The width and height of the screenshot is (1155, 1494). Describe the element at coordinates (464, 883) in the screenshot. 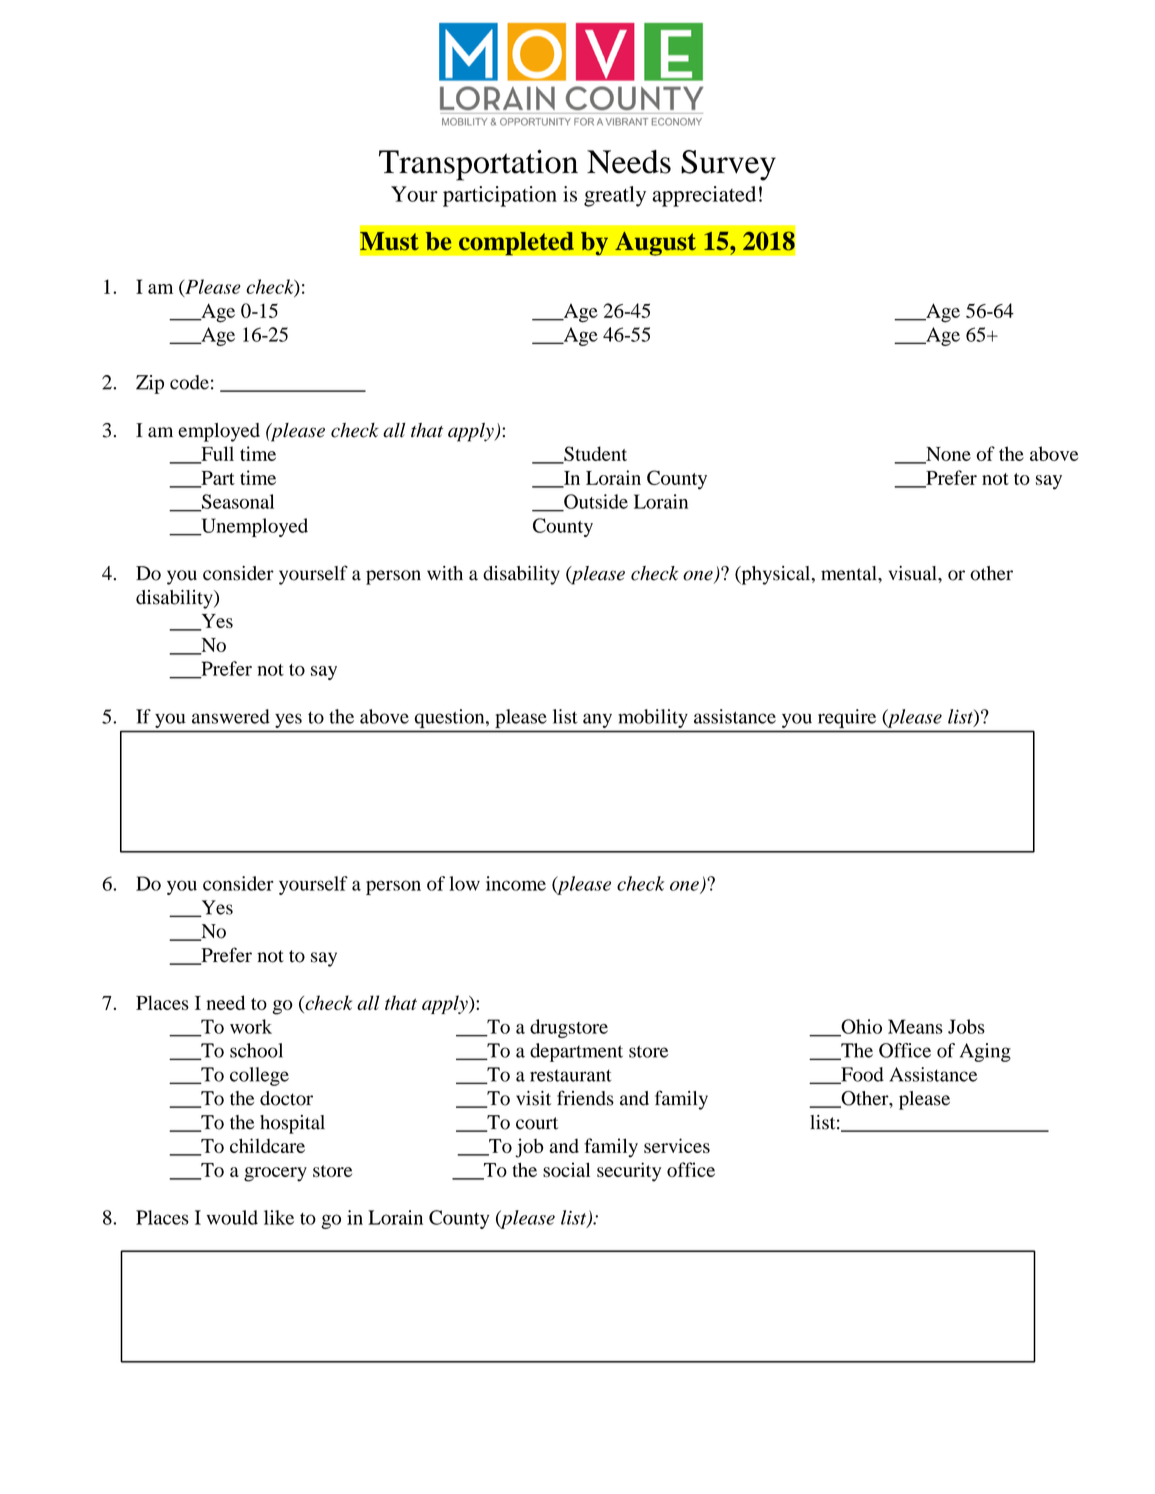

I see `low` at that location.
